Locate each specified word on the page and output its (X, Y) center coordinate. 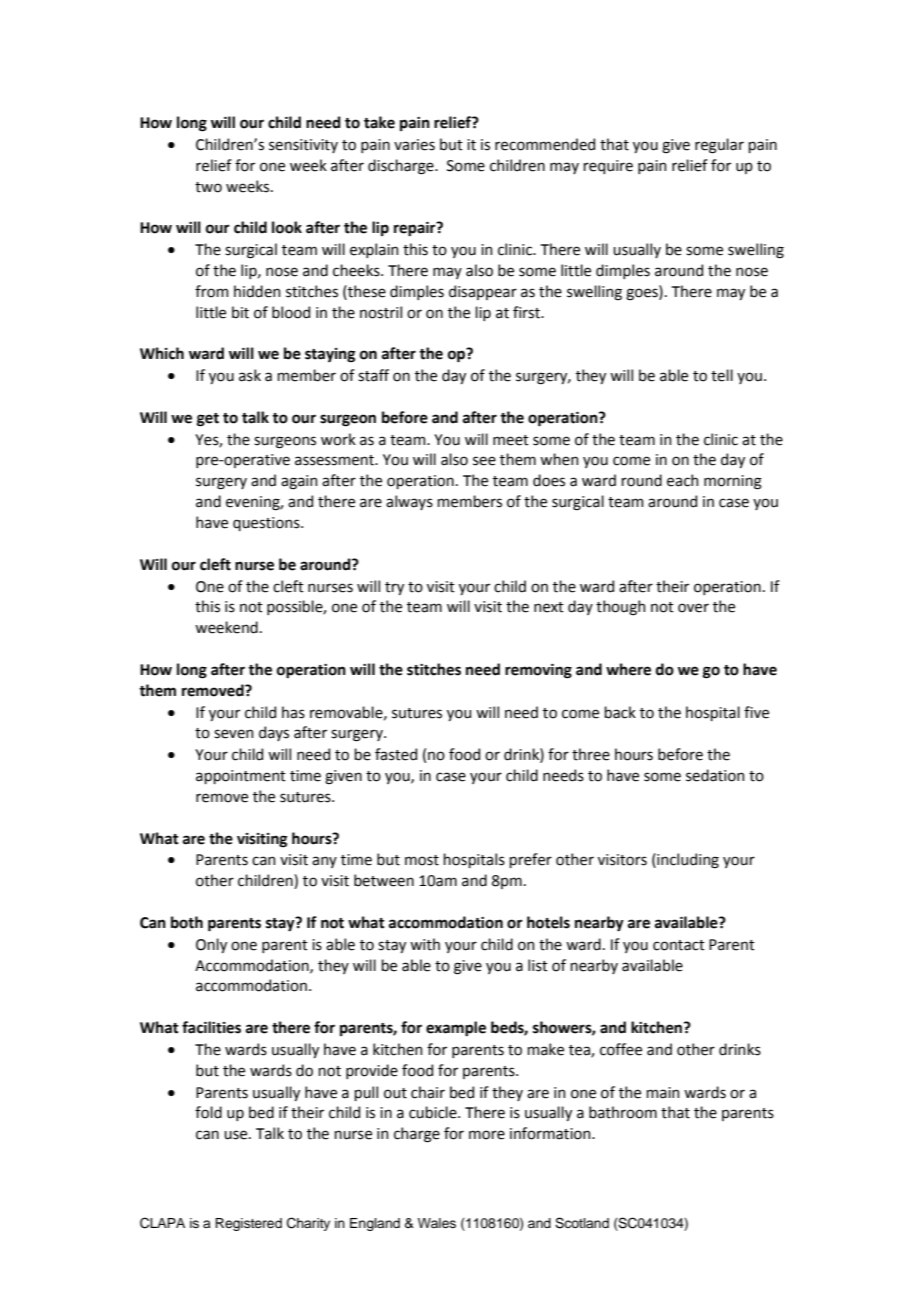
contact (679, 945)
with (425, 944)
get (208, 420)
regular (719, 146)
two (208, 187)
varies (414, 145)
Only (211, 945)
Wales (437, 1223)
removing (538, 671)
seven (233, 734)
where (628, 669)
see (484, 461)
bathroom (623, 1112)
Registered (248, 1224)
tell (722, 375)
